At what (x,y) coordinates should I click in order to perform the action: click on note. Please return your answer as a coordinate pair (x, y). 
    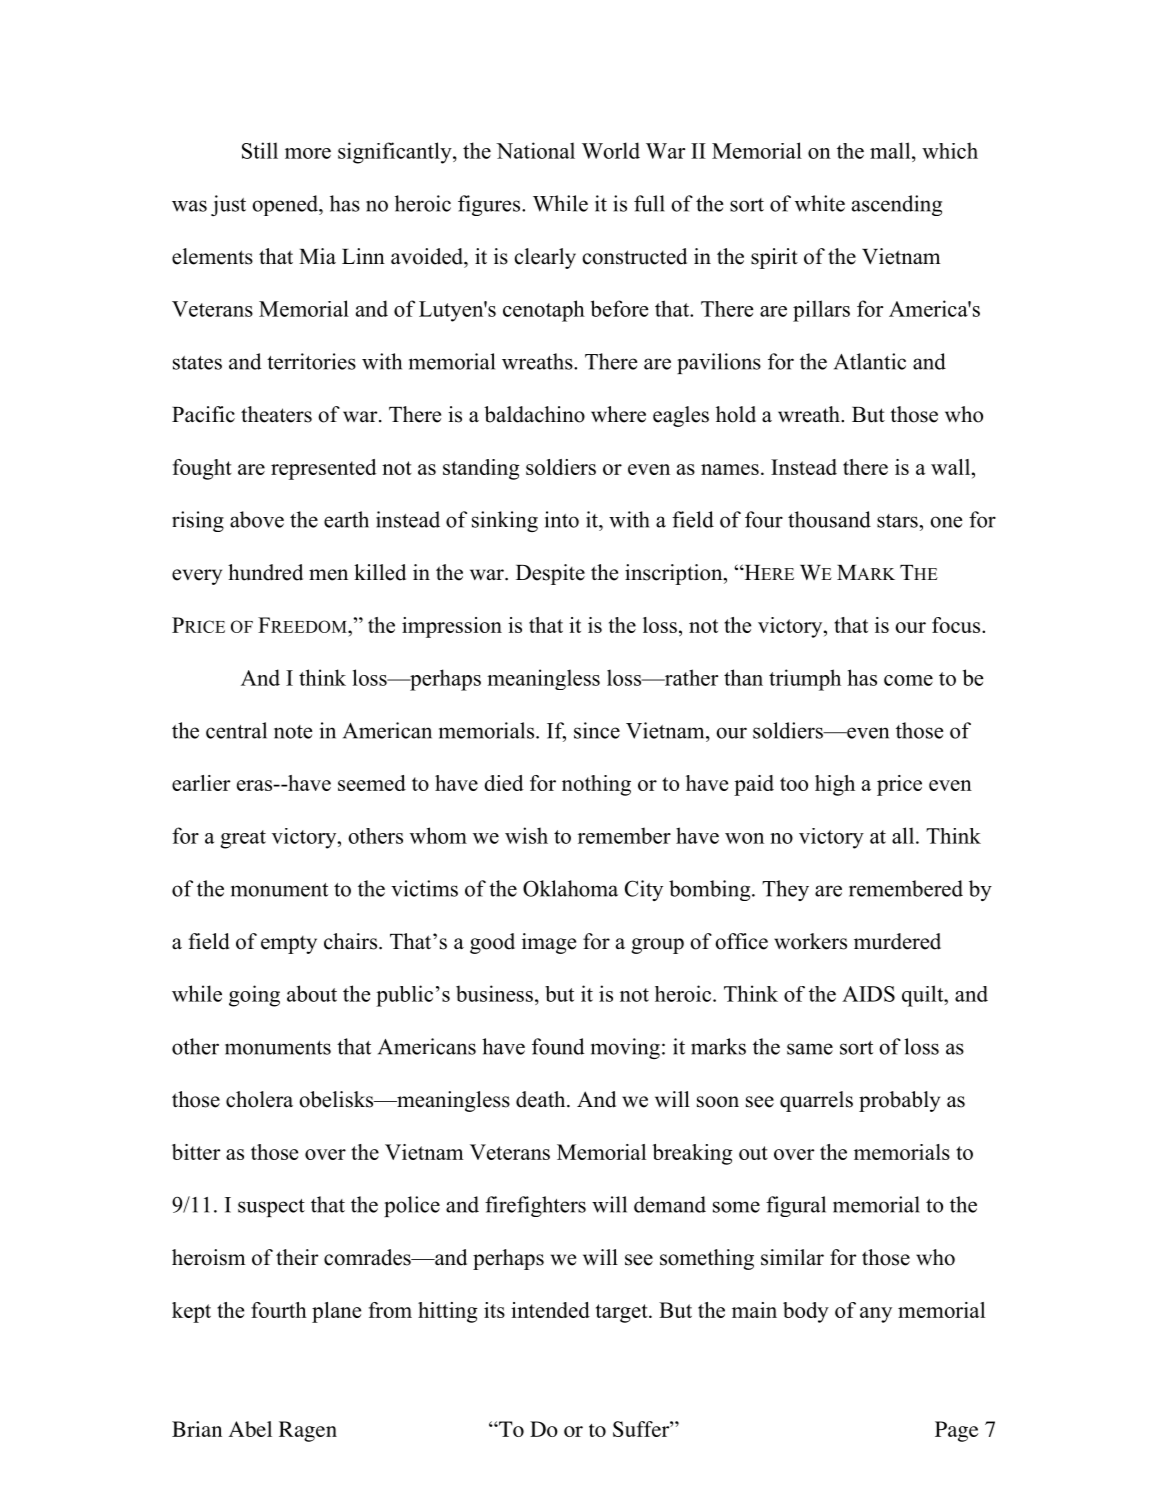
    Looking at the image, I should click on (293, 732).
